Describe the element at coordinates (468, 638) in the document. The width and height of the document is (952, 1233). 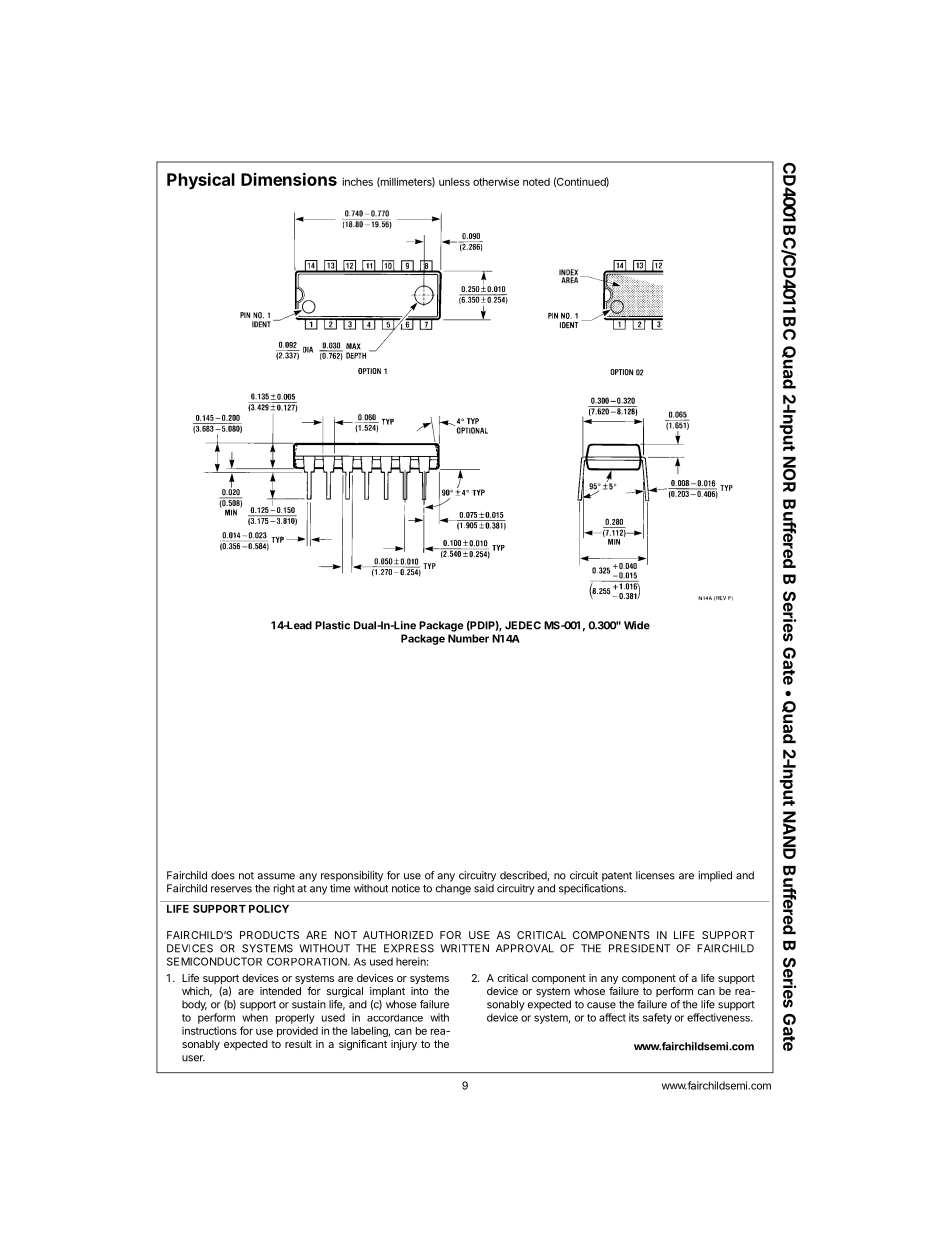
I see `Number` at that location.
